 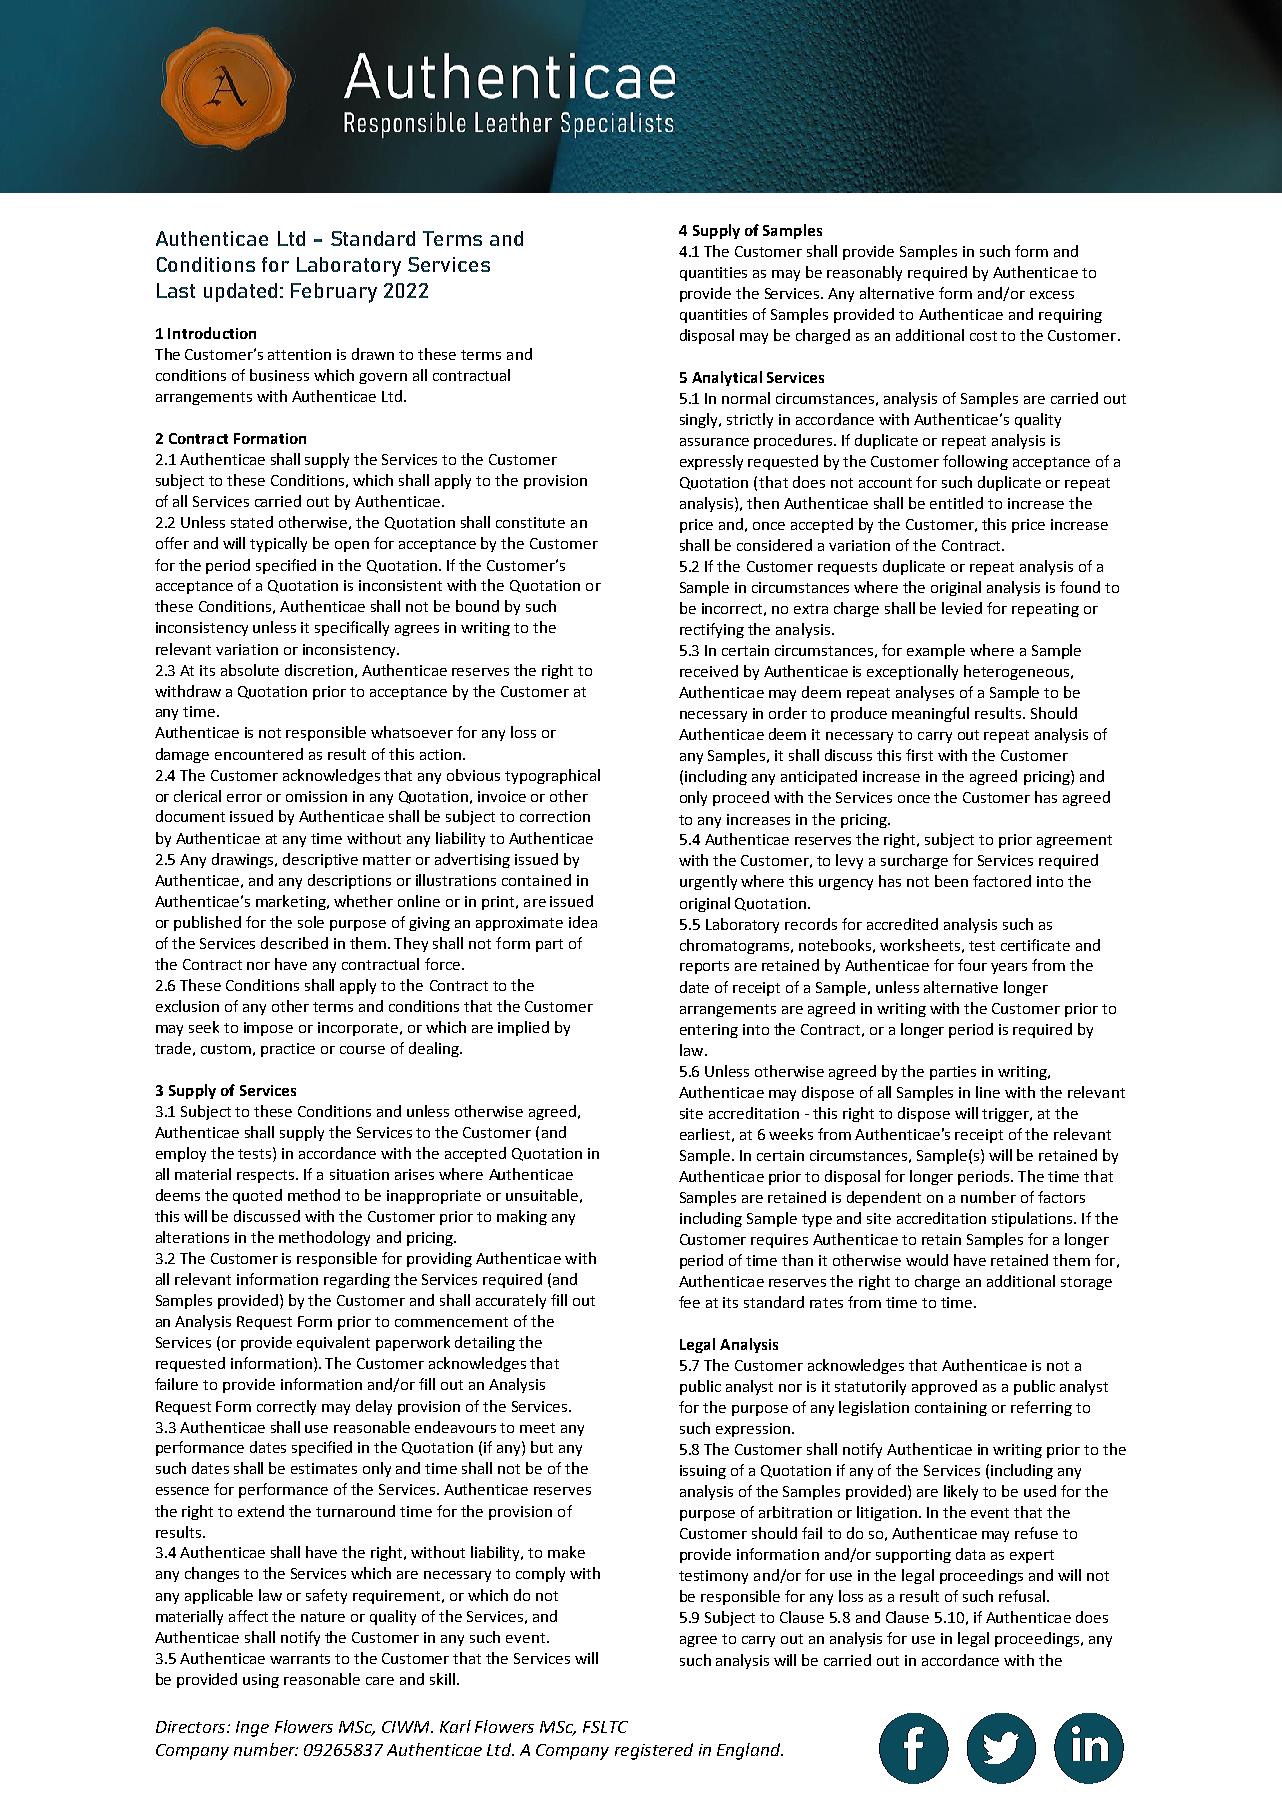 I want to click on factored, so click(x=1002, y=881).
